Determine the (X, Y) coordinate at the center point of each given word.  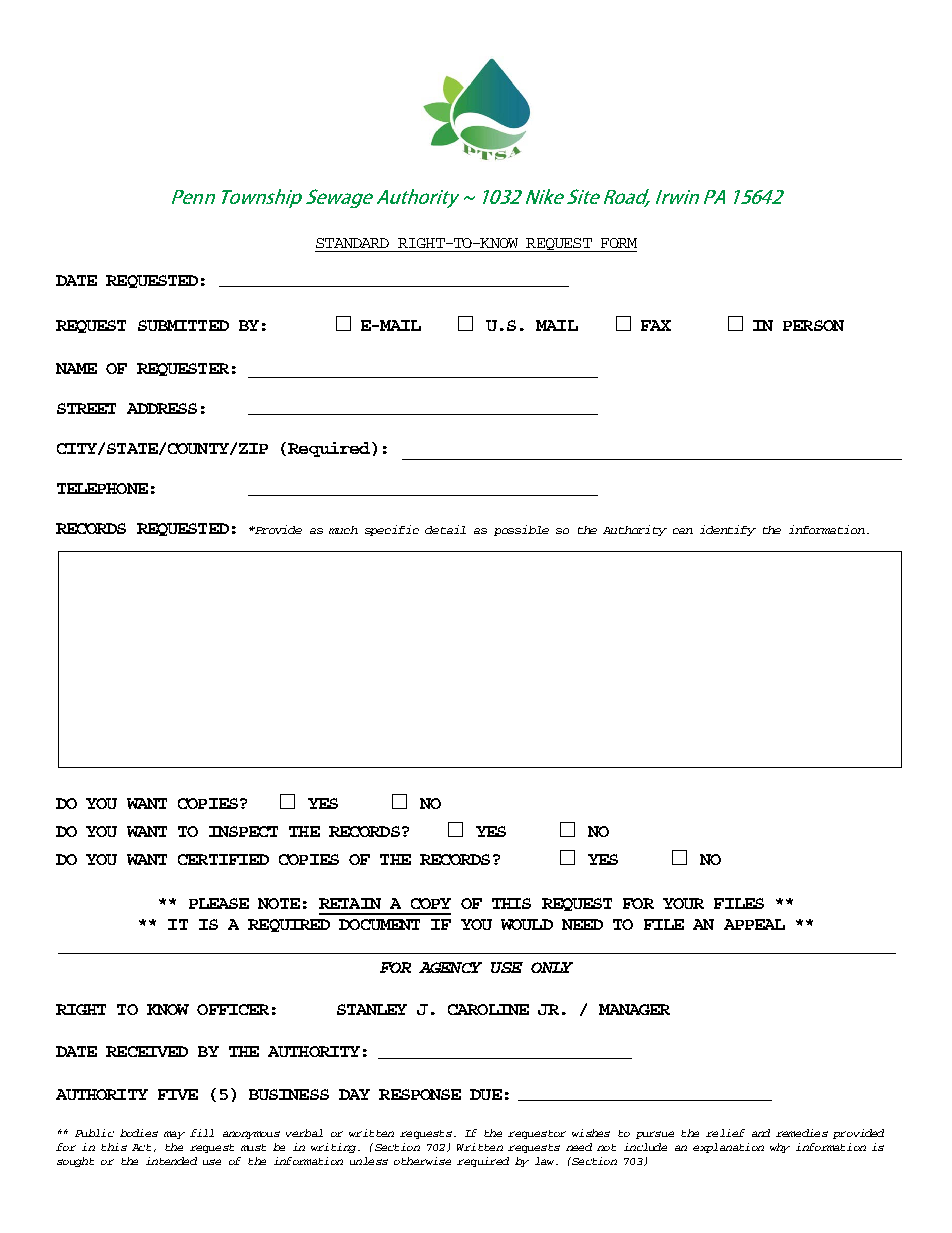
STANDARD (352, 243)
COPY (431, 903)
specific (392, 530)
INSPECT (243, 831)
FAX (656, 325)
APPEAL (754, 924)
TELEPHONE (102, 488)
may (174, 1135)
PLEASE (219, 903)
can (683, 531)
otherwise (422, 1161)
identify (728, 530)
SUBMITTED (183, 325)
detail (445, 529)
